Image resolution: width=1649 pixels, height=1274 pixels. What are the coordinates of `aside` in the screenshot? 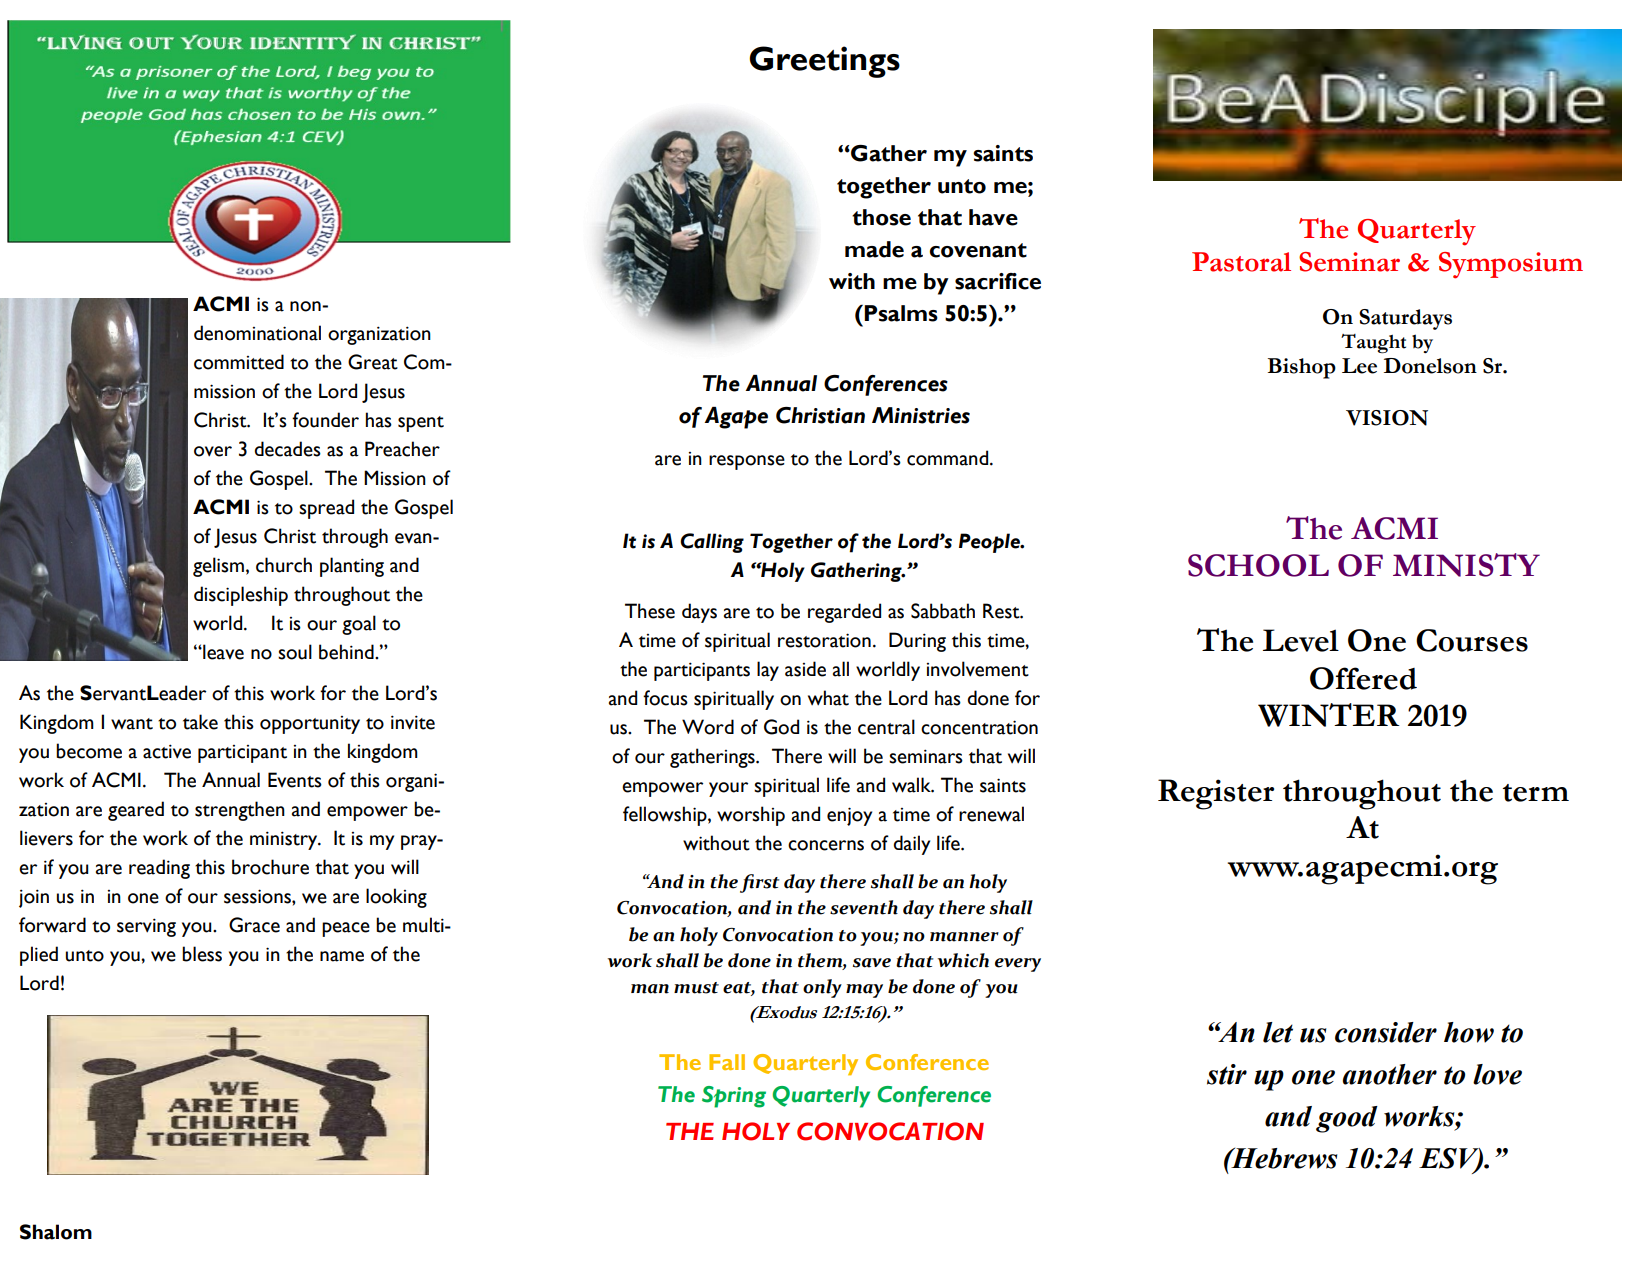 It's located at (805, 669).
